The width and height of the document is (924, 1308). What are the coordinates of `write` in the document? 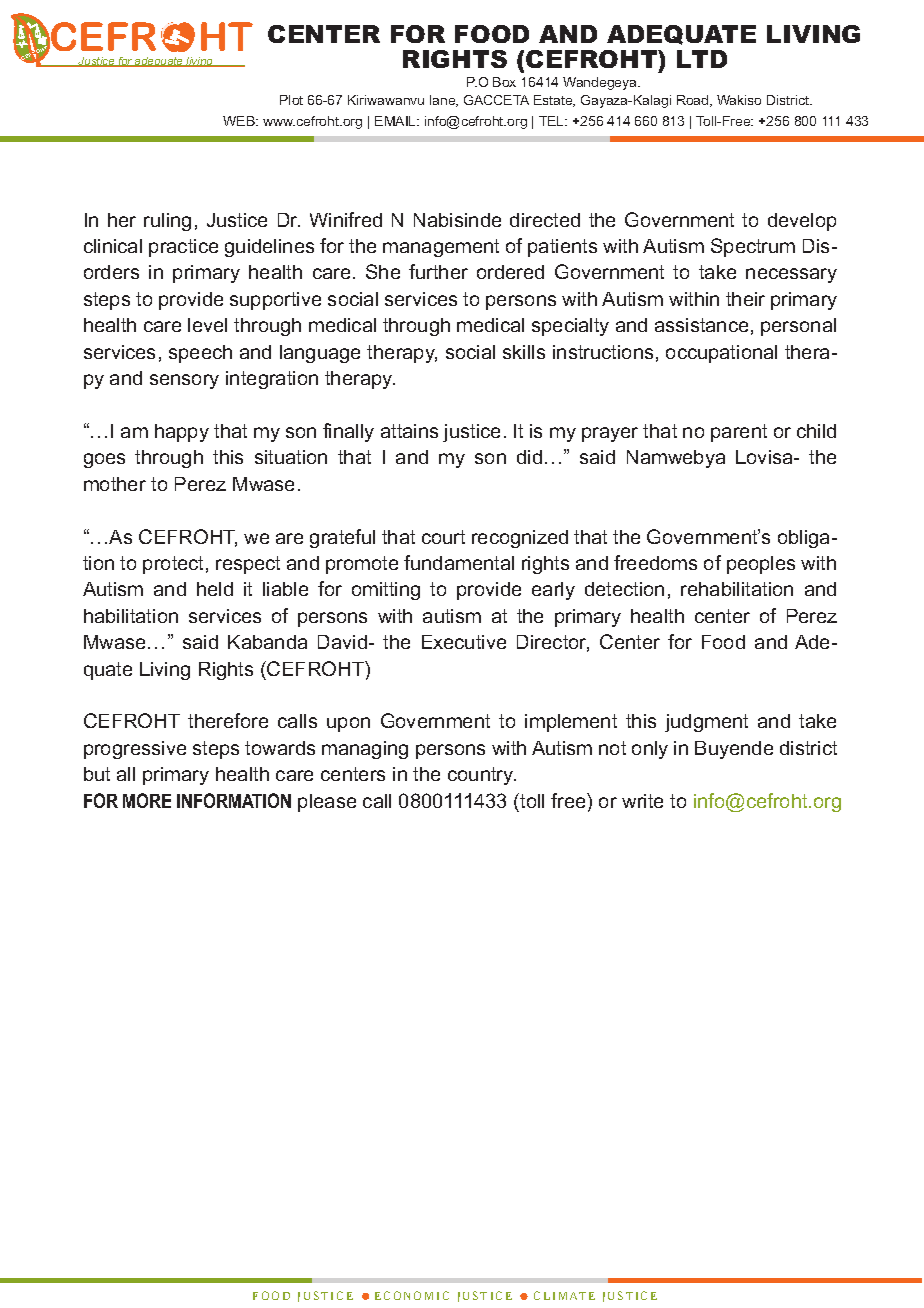 It's located at (642, 801).
